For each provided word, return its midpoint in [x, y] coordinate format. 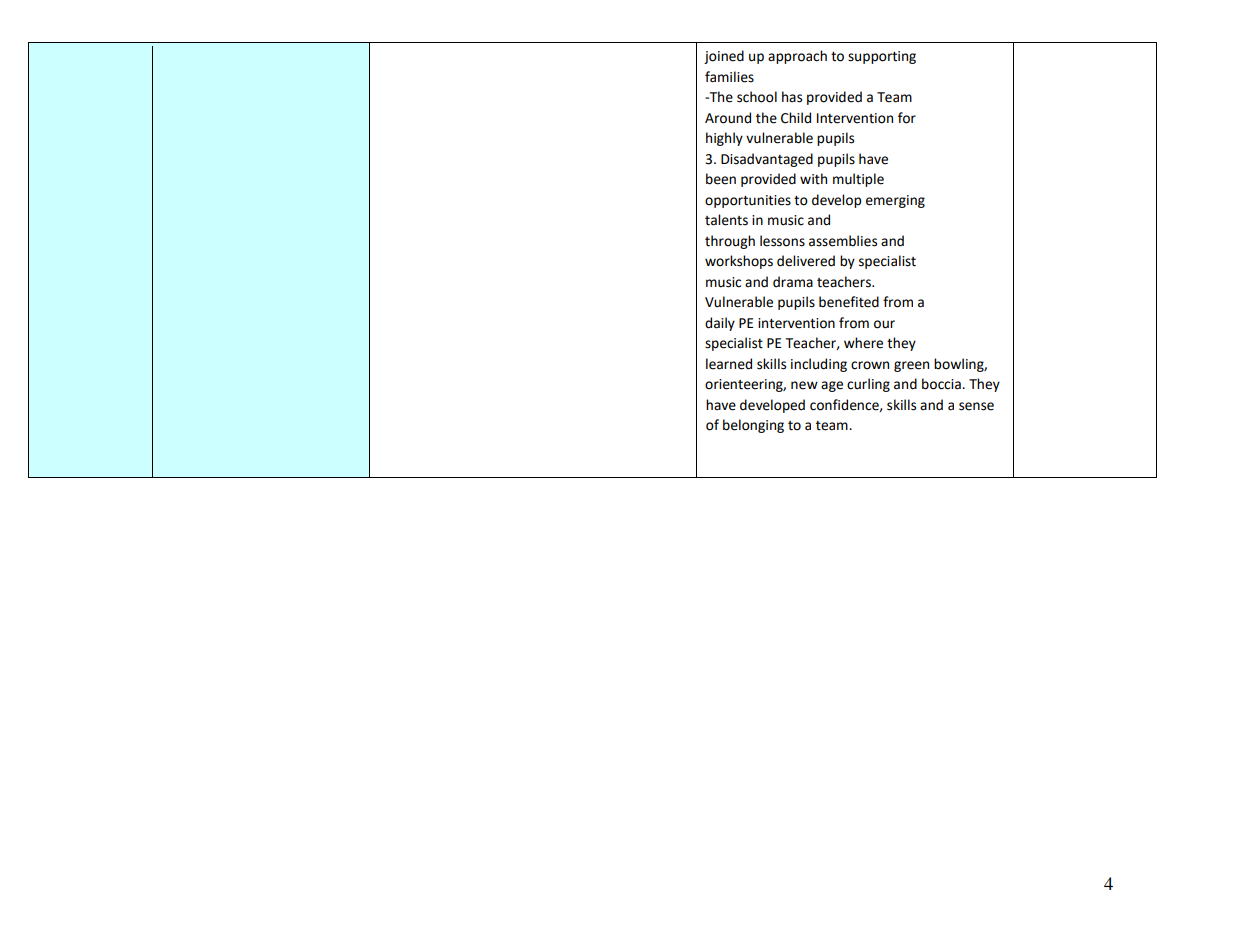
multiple [858, 180]
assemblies [843, 241]
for [907, 118]
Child [796, 118]
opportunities [748, 201]
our [884, 324]
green [911, 366]
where [863, 343]
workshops [739, 262]
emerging [895, 201]
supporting [882, 57]
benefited [849, 302]
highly [724, 139]
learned [729, 364]
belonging [753, 426]
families [729, 77]
